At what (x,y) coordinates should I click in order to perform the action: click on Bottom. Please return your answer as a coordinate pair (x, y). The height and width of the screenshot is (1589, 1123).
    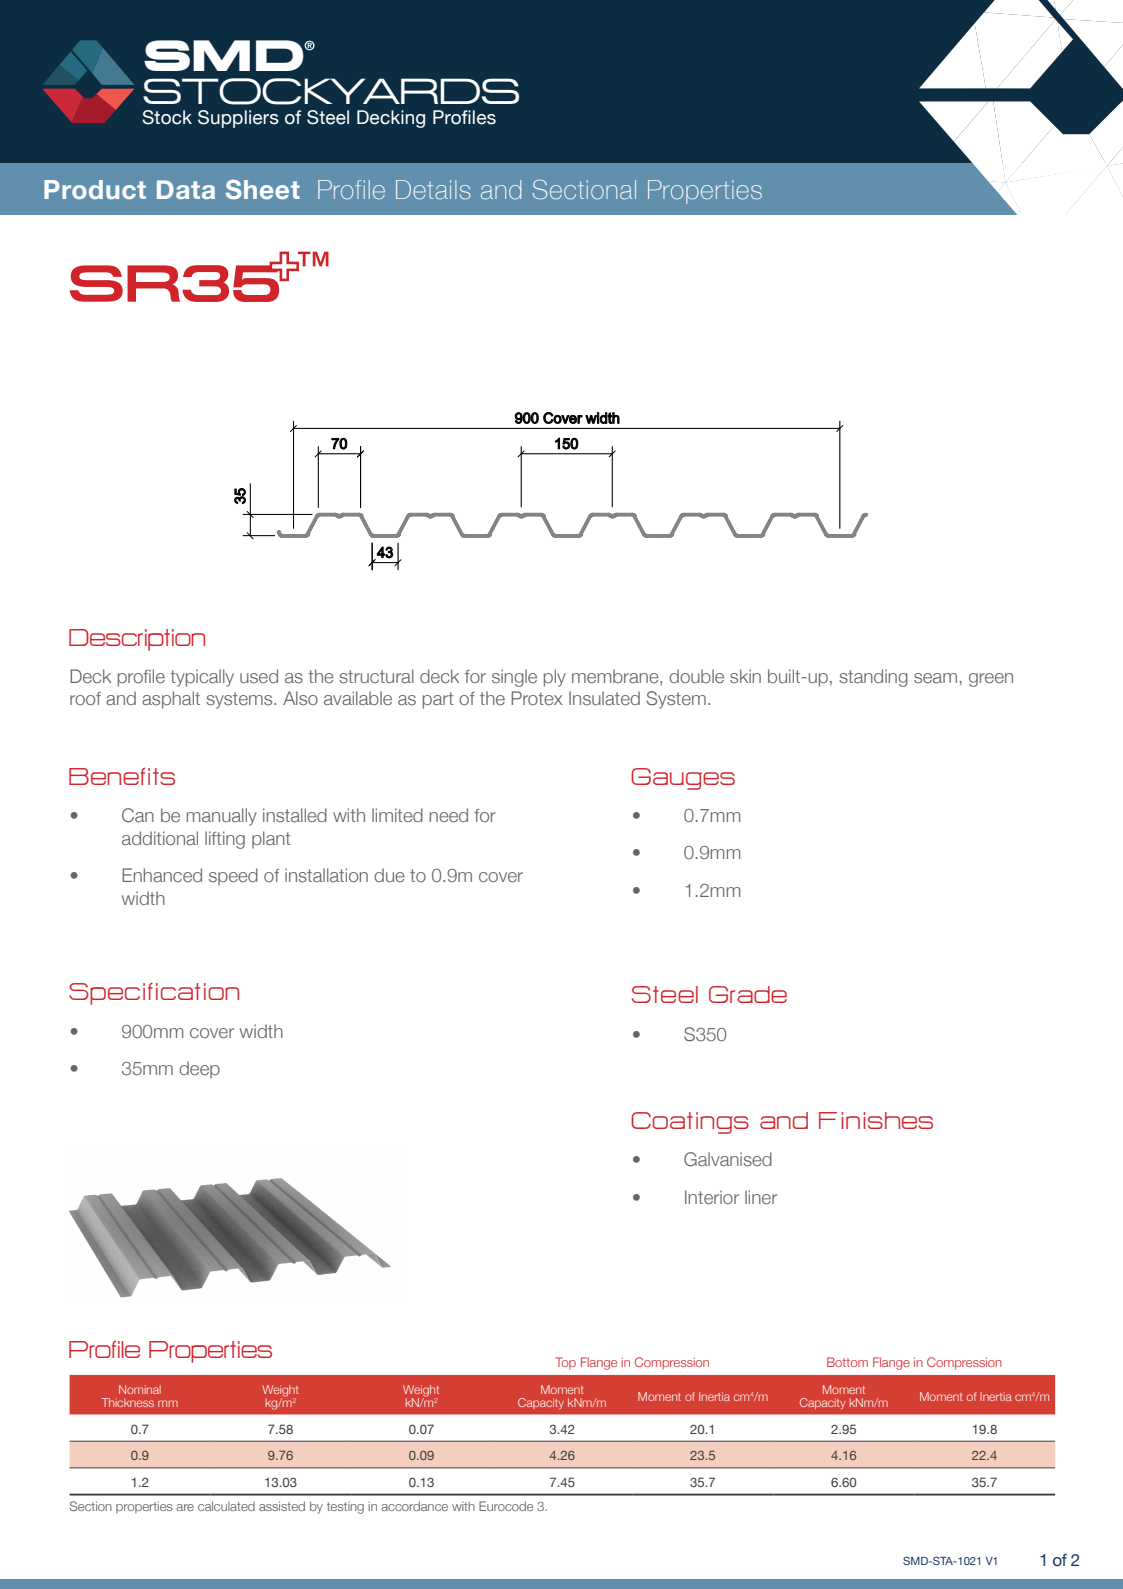
    Looking at the image, I should click on (847, 1362).
